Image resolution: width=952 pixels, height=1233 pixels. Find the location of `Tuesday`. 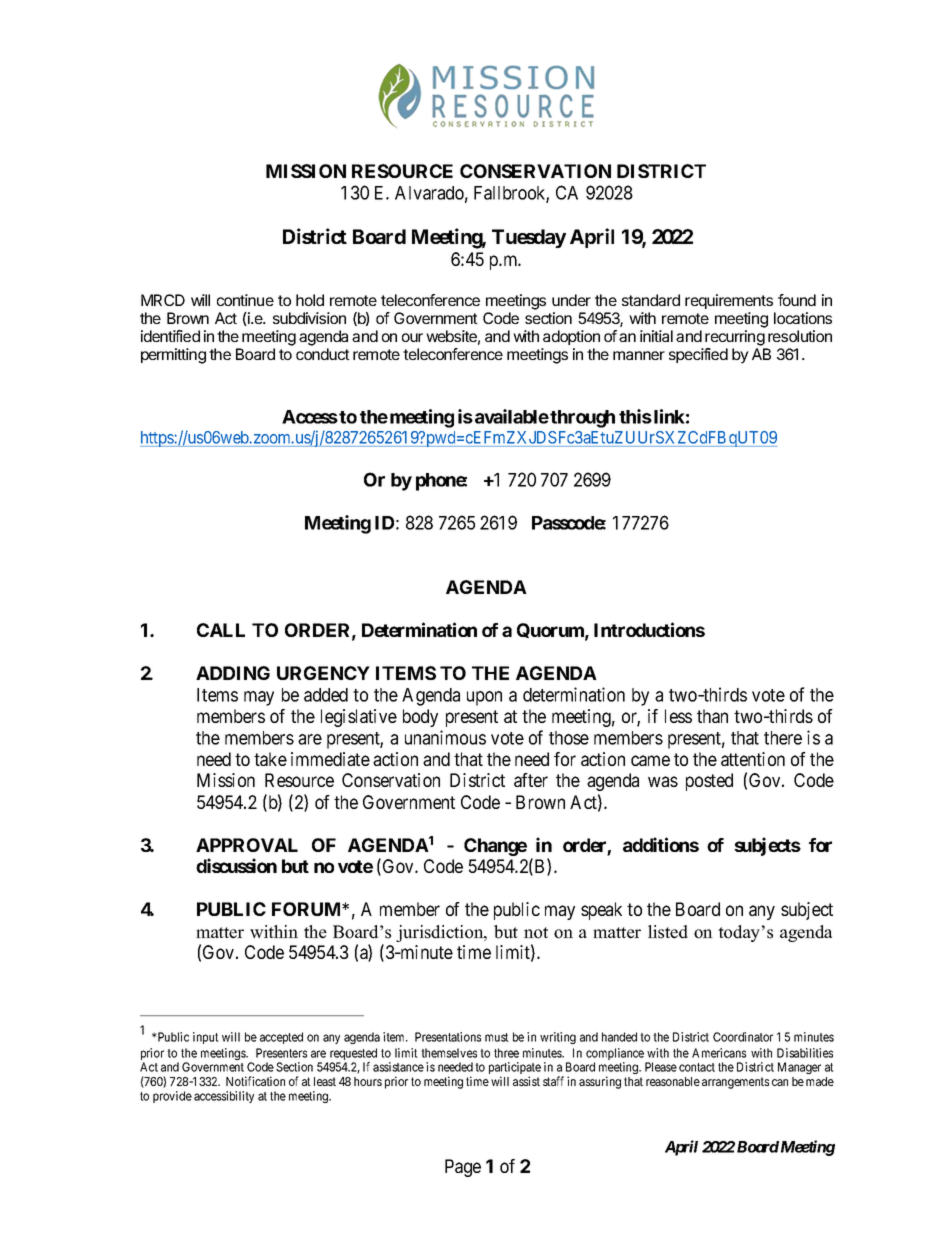

Tuesday is located at coordinates (529, 238).
